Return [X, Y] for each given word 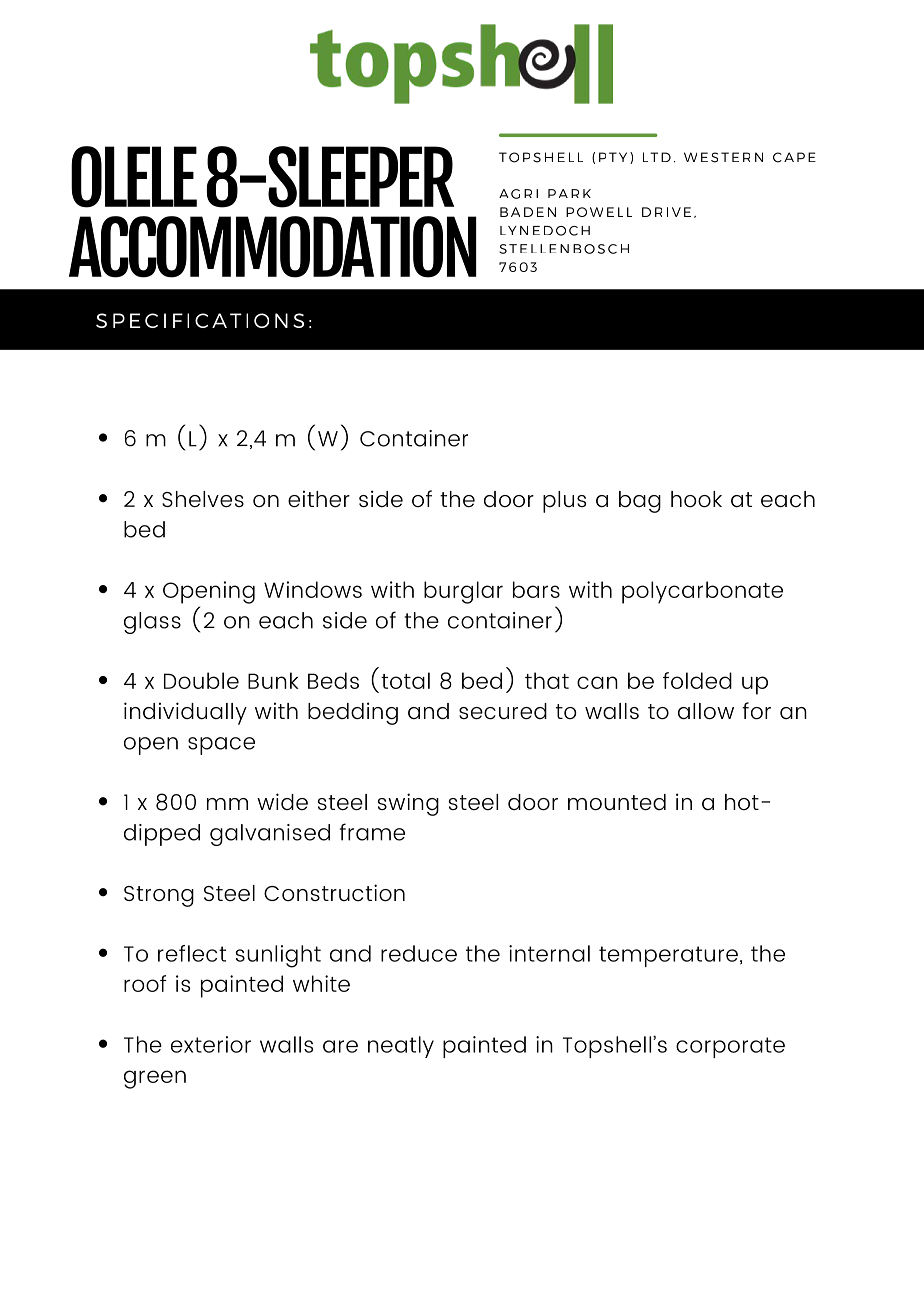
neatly [401, 1047]
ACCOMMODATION [273, 247]
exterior [211, 1044]
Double [201, 680]
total [405, 680]
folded [697, 680]
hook [696, 499]
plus [564, 502]
